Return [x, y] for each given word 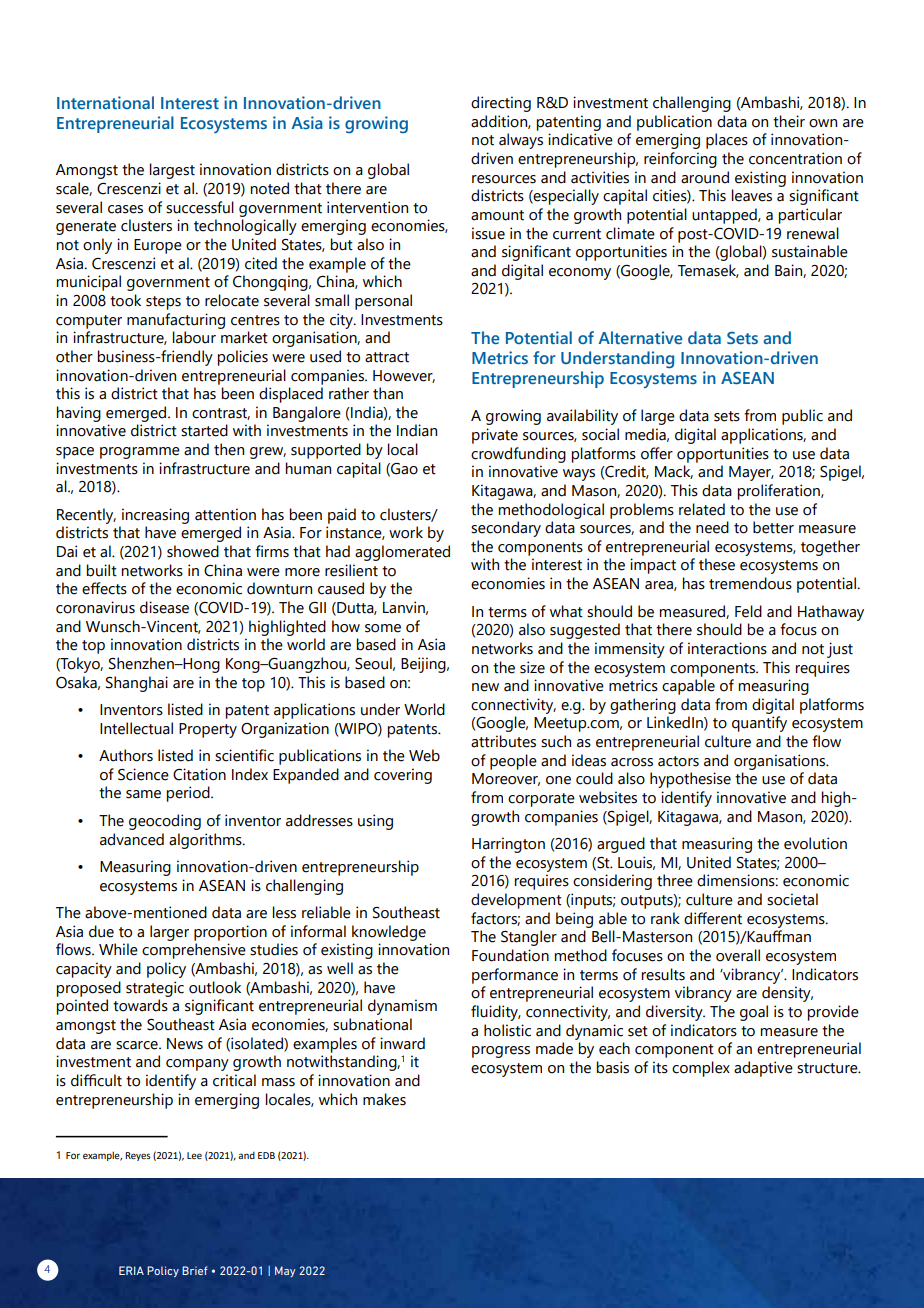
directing [501, 104]
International [105, 102]
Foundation [510, 955]
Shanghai [137, 684]
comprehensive [194, 951]
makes [384, 1099]
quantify [759, 724]
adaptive [763, 1069]
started [204, 430]
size [532, 667]
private [495, 436]
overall [738, 955]
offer [657, 453]
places [727, 141]
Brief [195, 1270]
